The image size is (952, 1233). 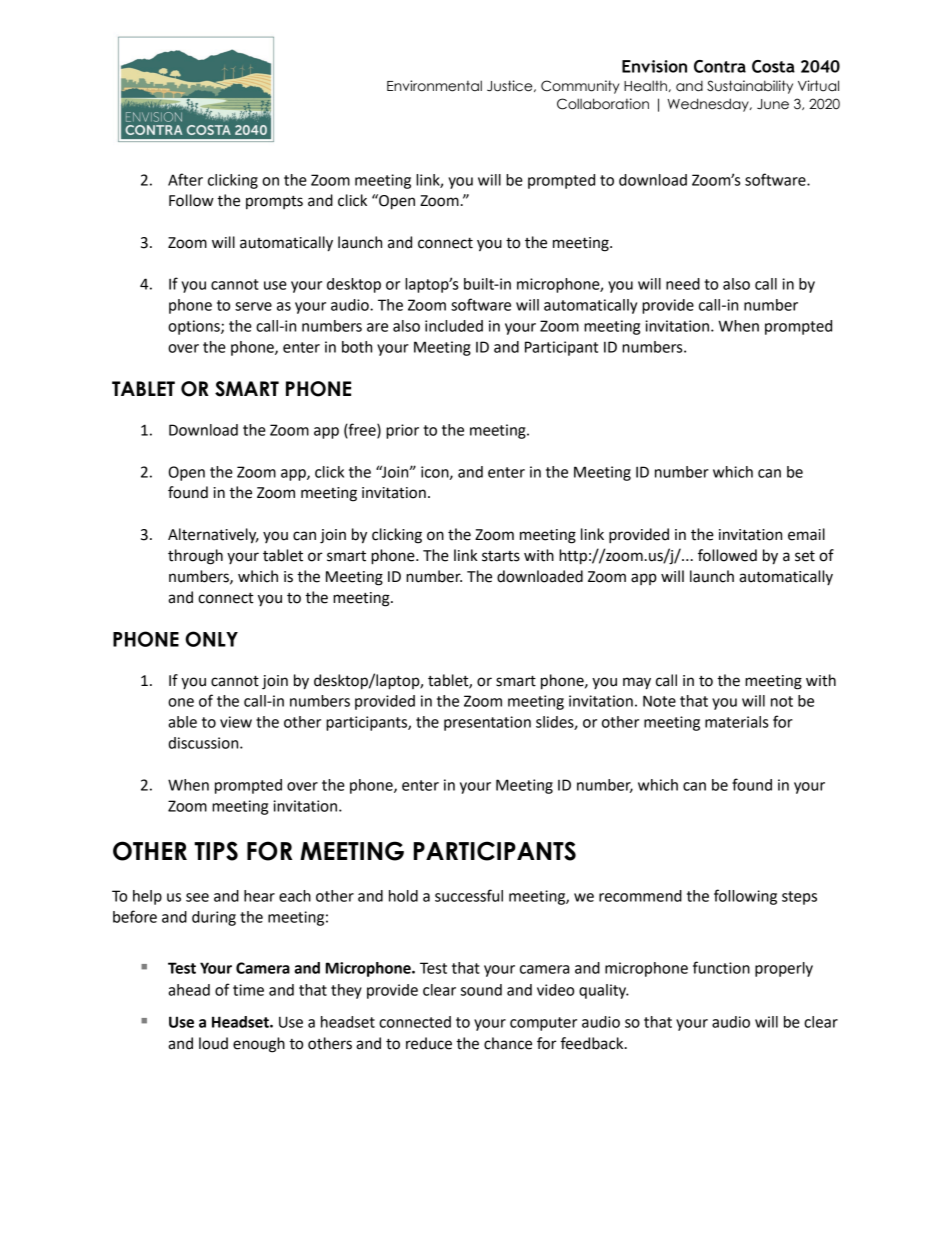 What do you see at coordinates (236, 722) in the screenshot?
I see `view` at bounding box center [236, 722].
